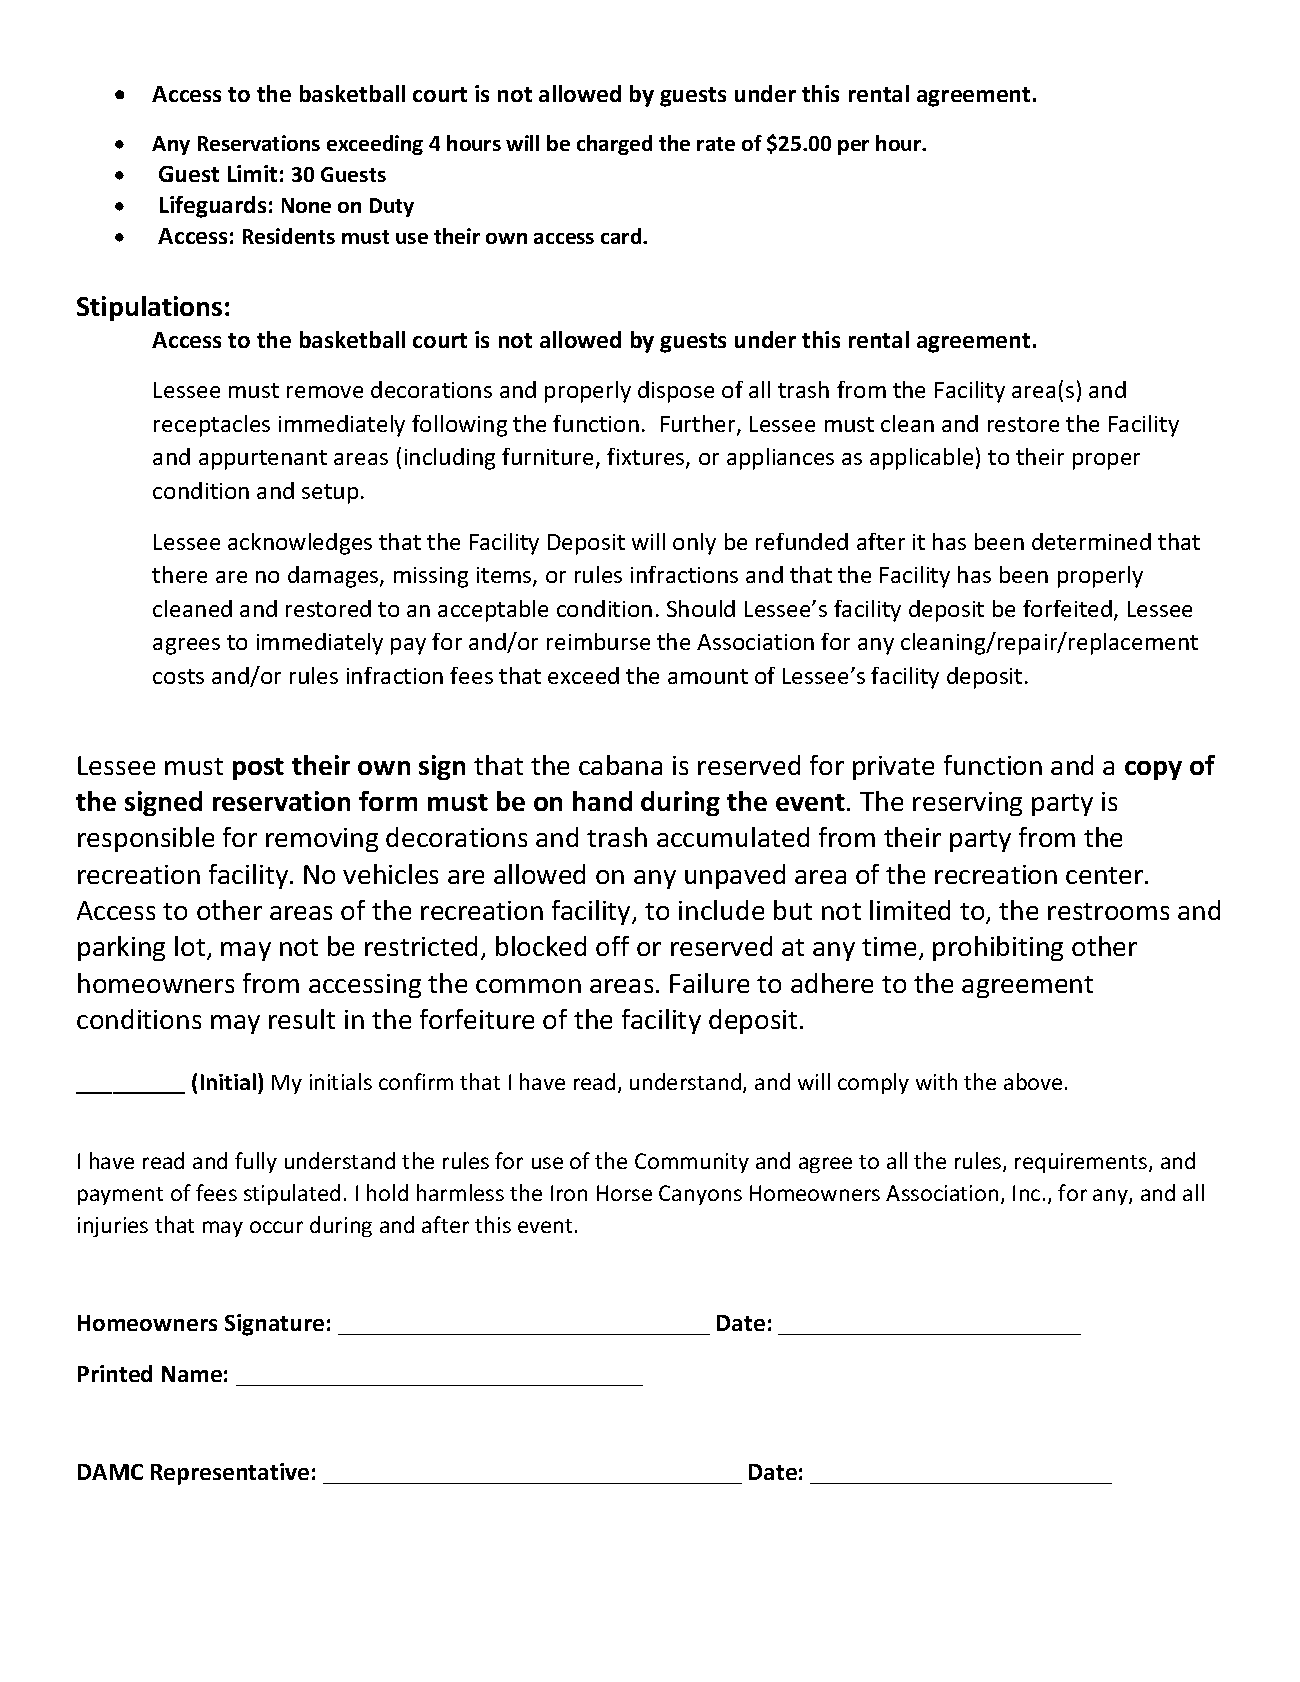  I want to click on rate, so click(716, 144).
